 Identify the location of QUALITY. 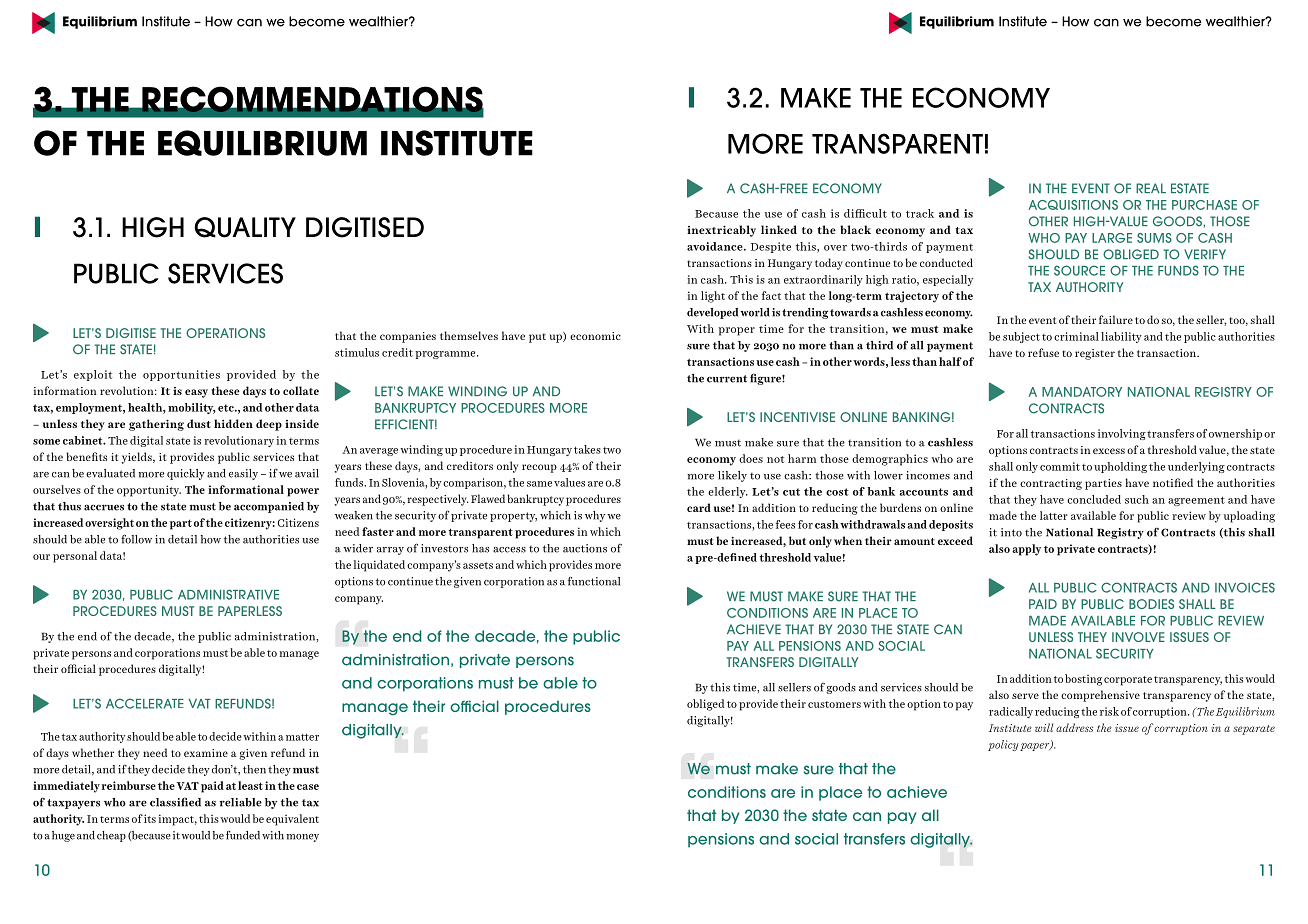
(245, 227).
